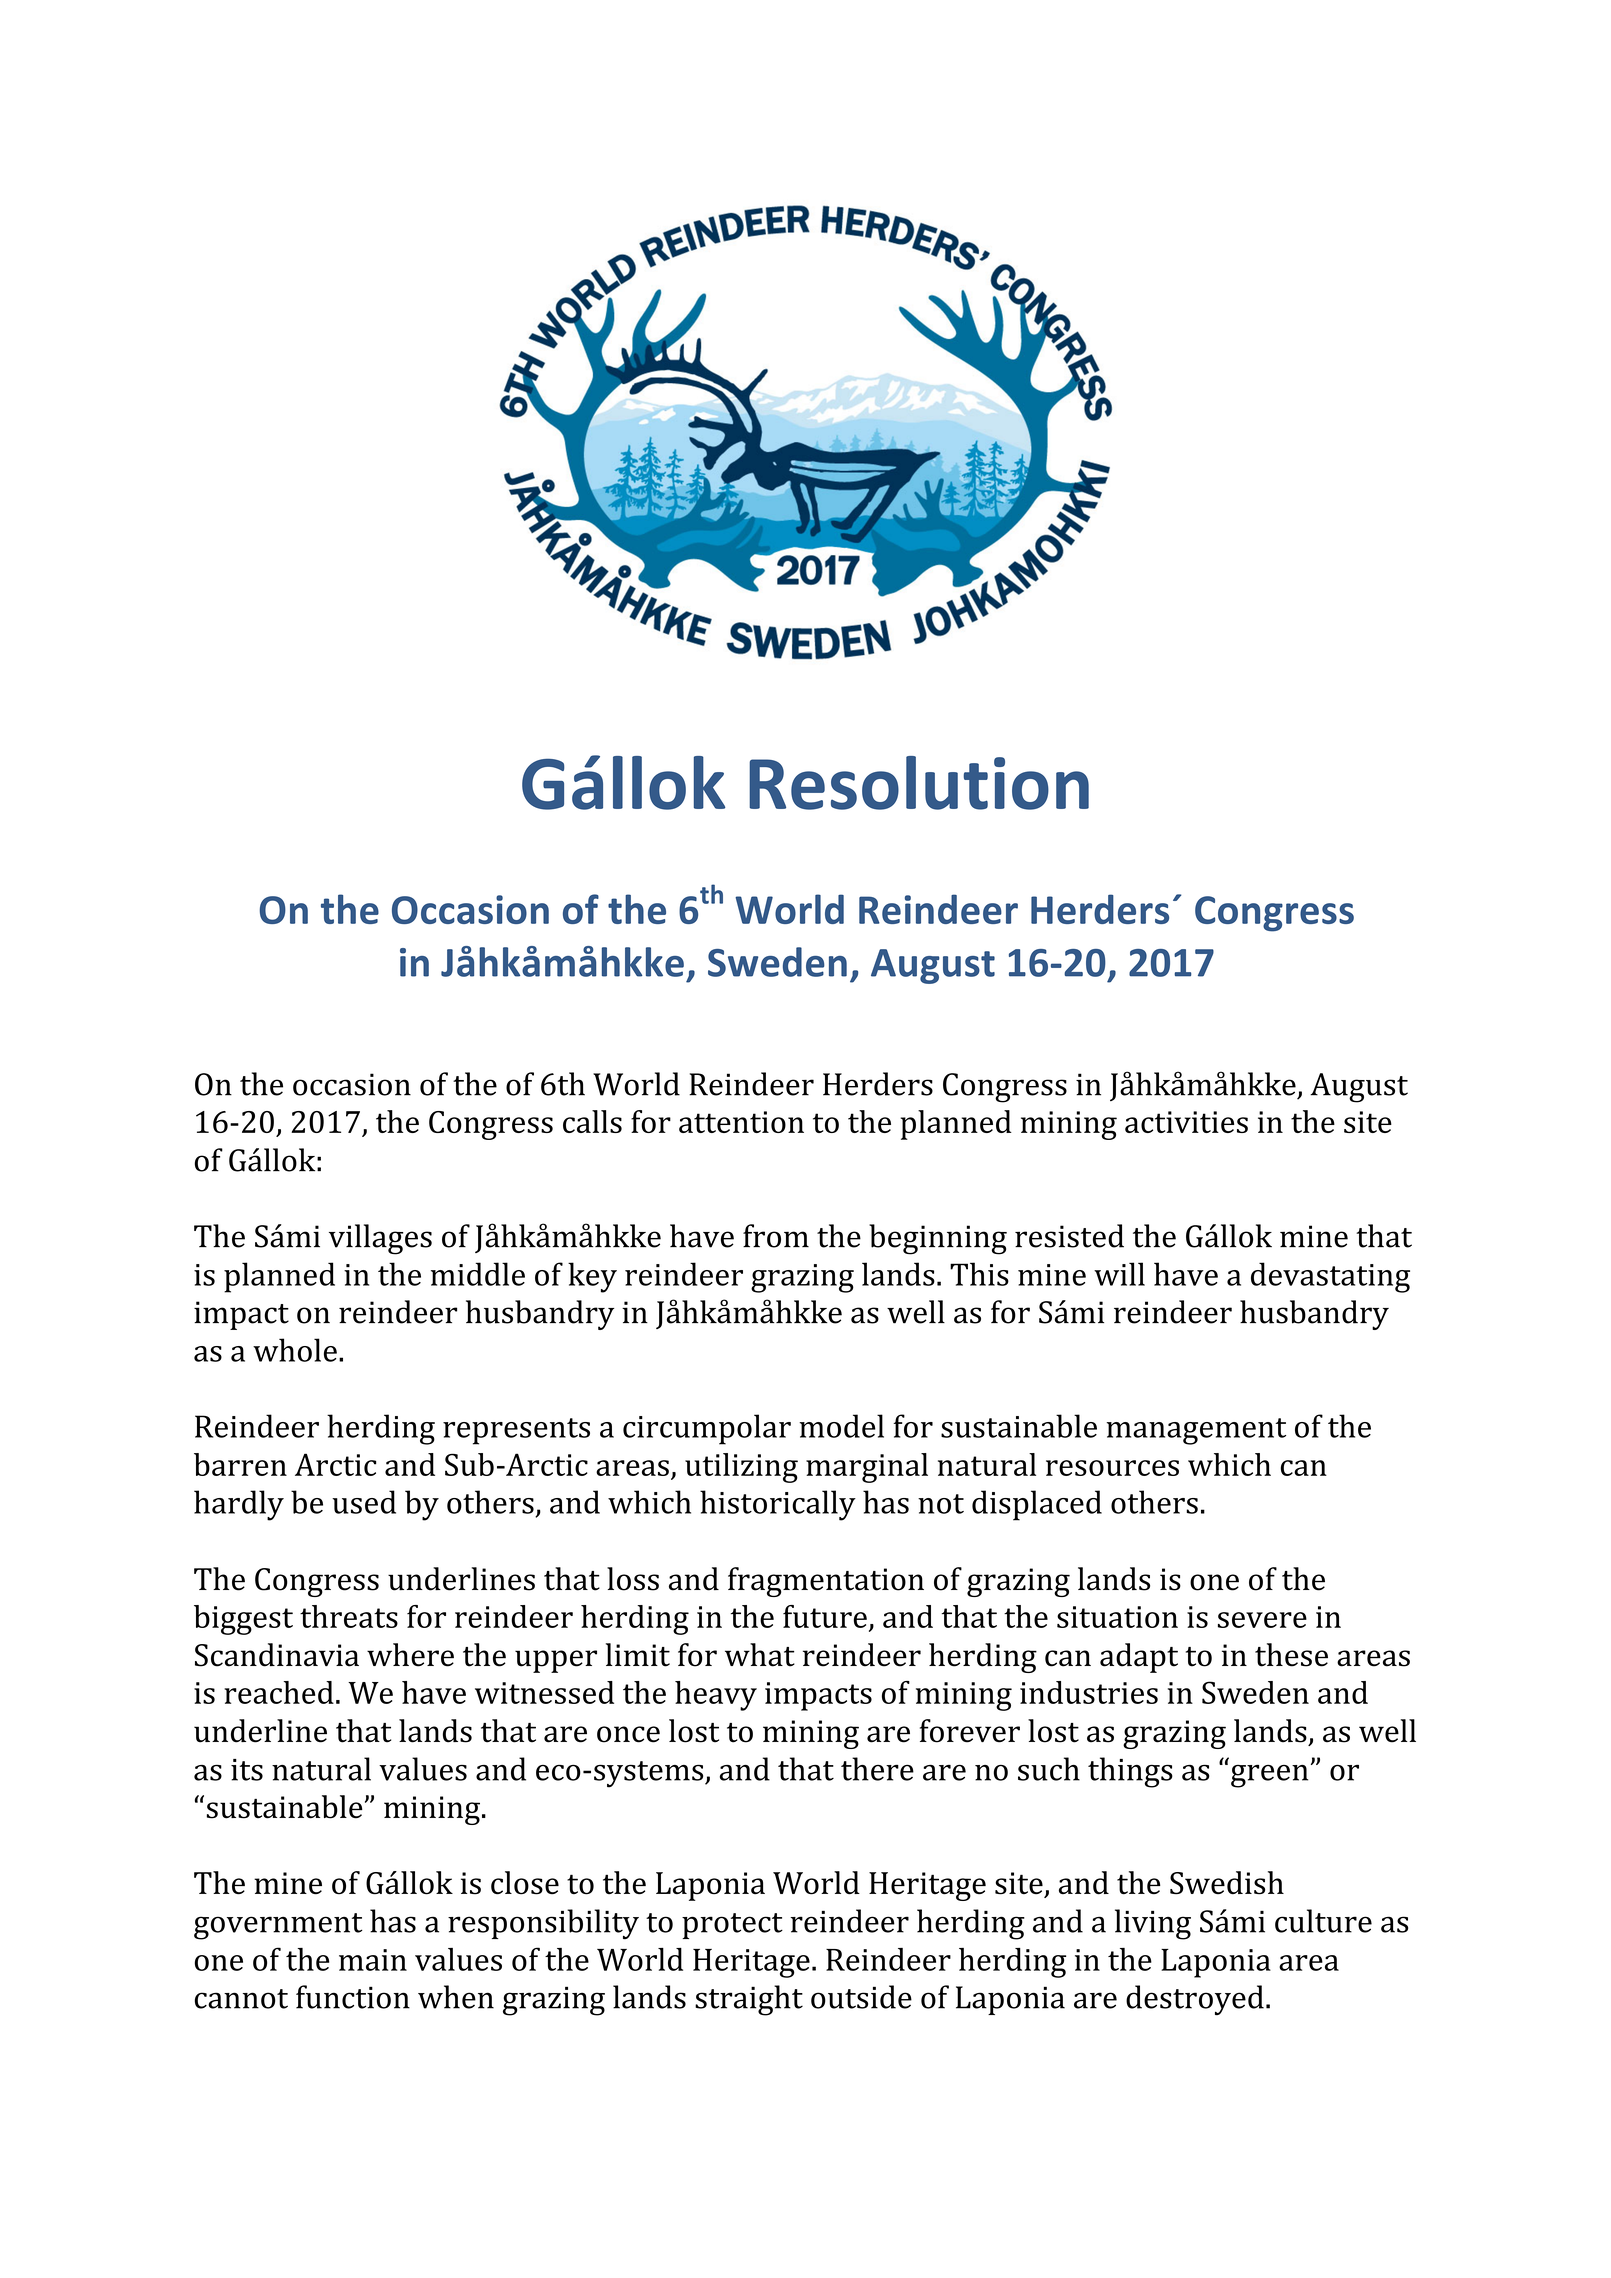  What do you see at coordinates (749, 2000) in the screenshot?
I see `straight` at bounding box center [749, 2000].
